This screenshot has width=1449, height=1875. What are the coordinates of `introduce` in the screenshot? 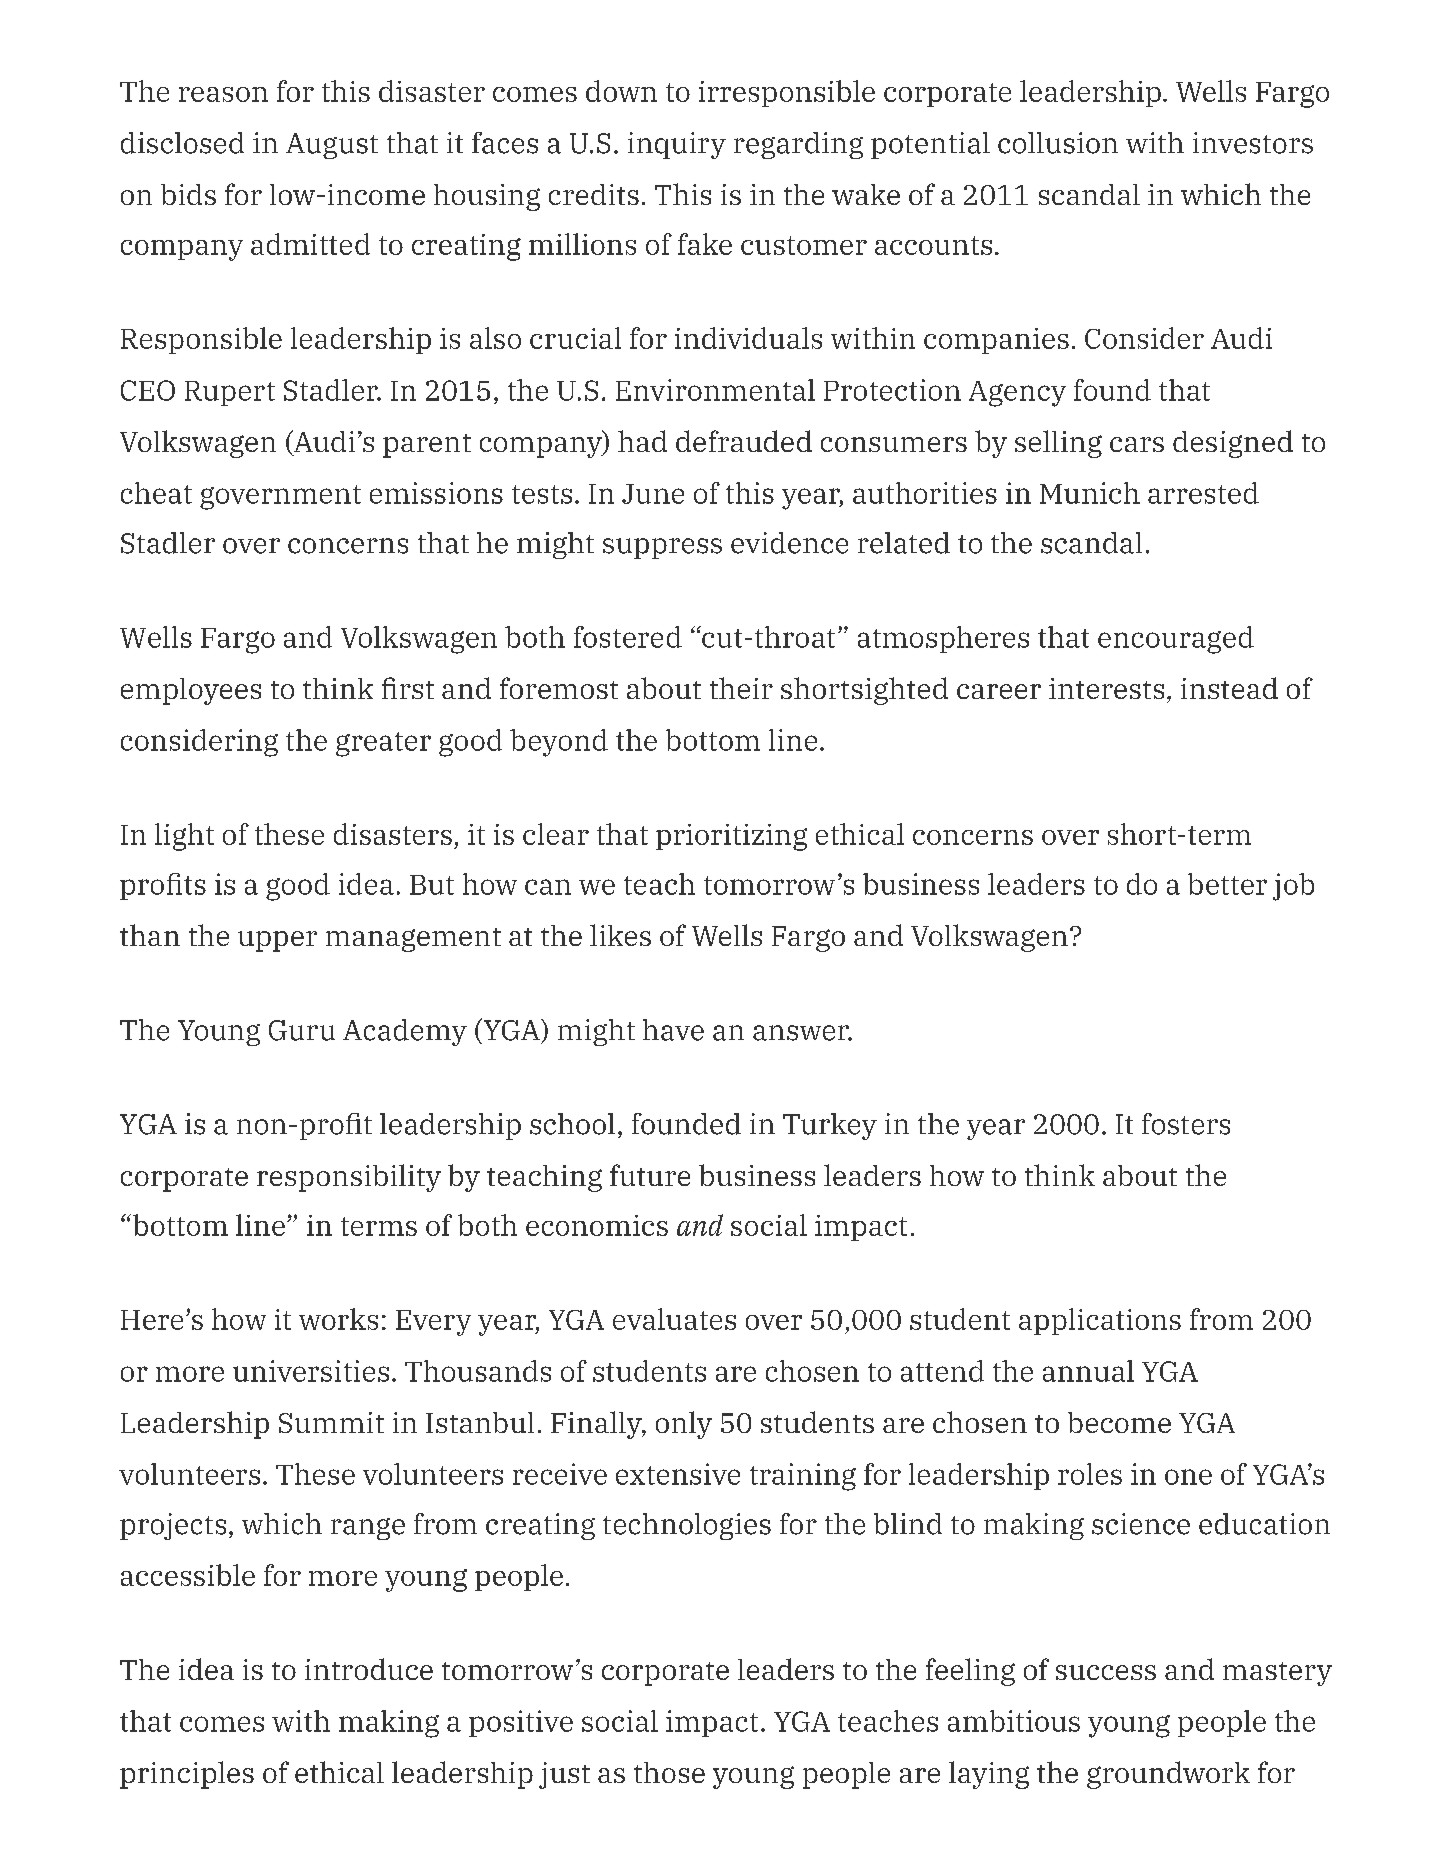 It's located at (369, 1669).
